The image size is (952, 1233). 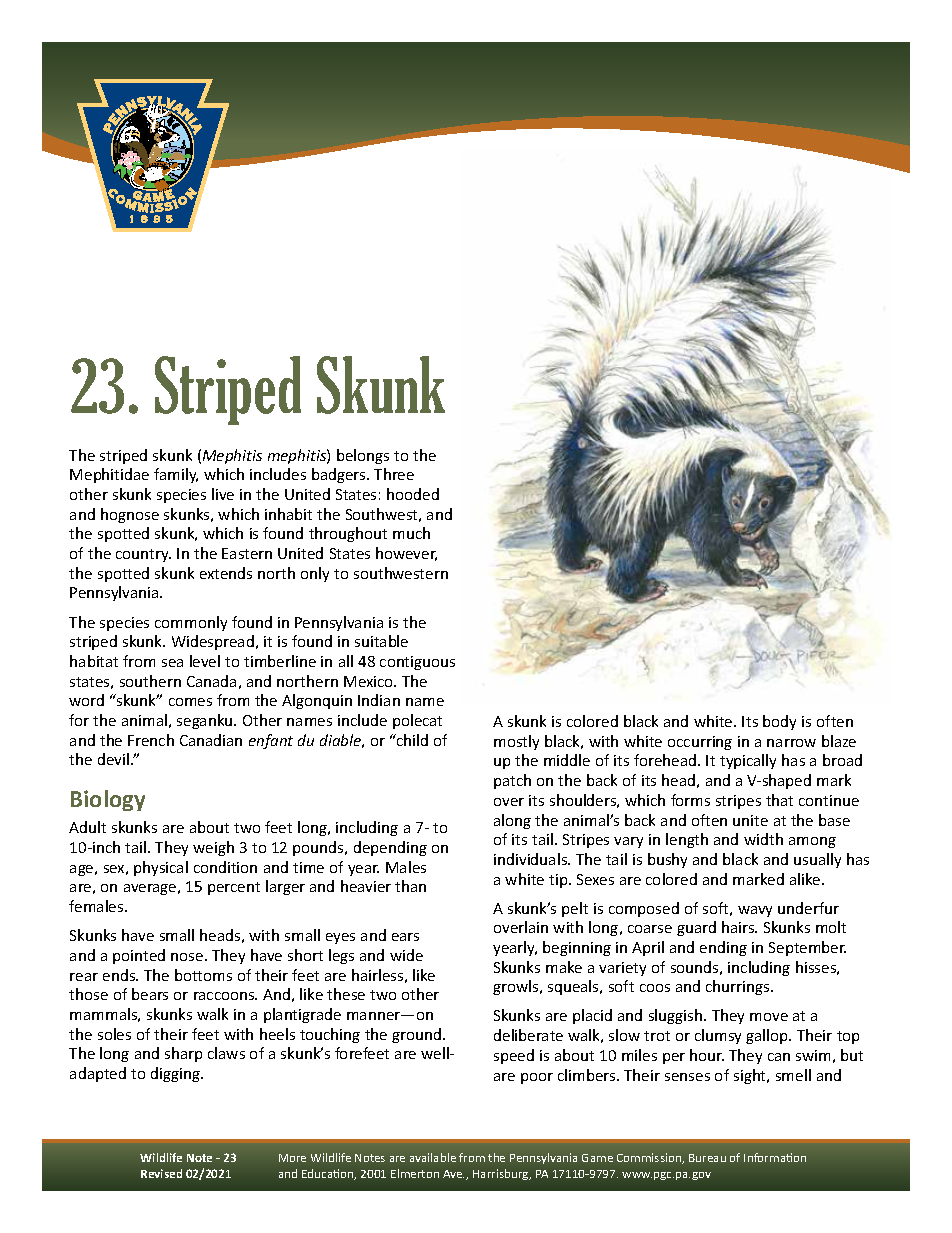 What do you see at coordinates (161, 1173) in the screenshot?
I see `Revised` at bounding box center [161, 1173].
